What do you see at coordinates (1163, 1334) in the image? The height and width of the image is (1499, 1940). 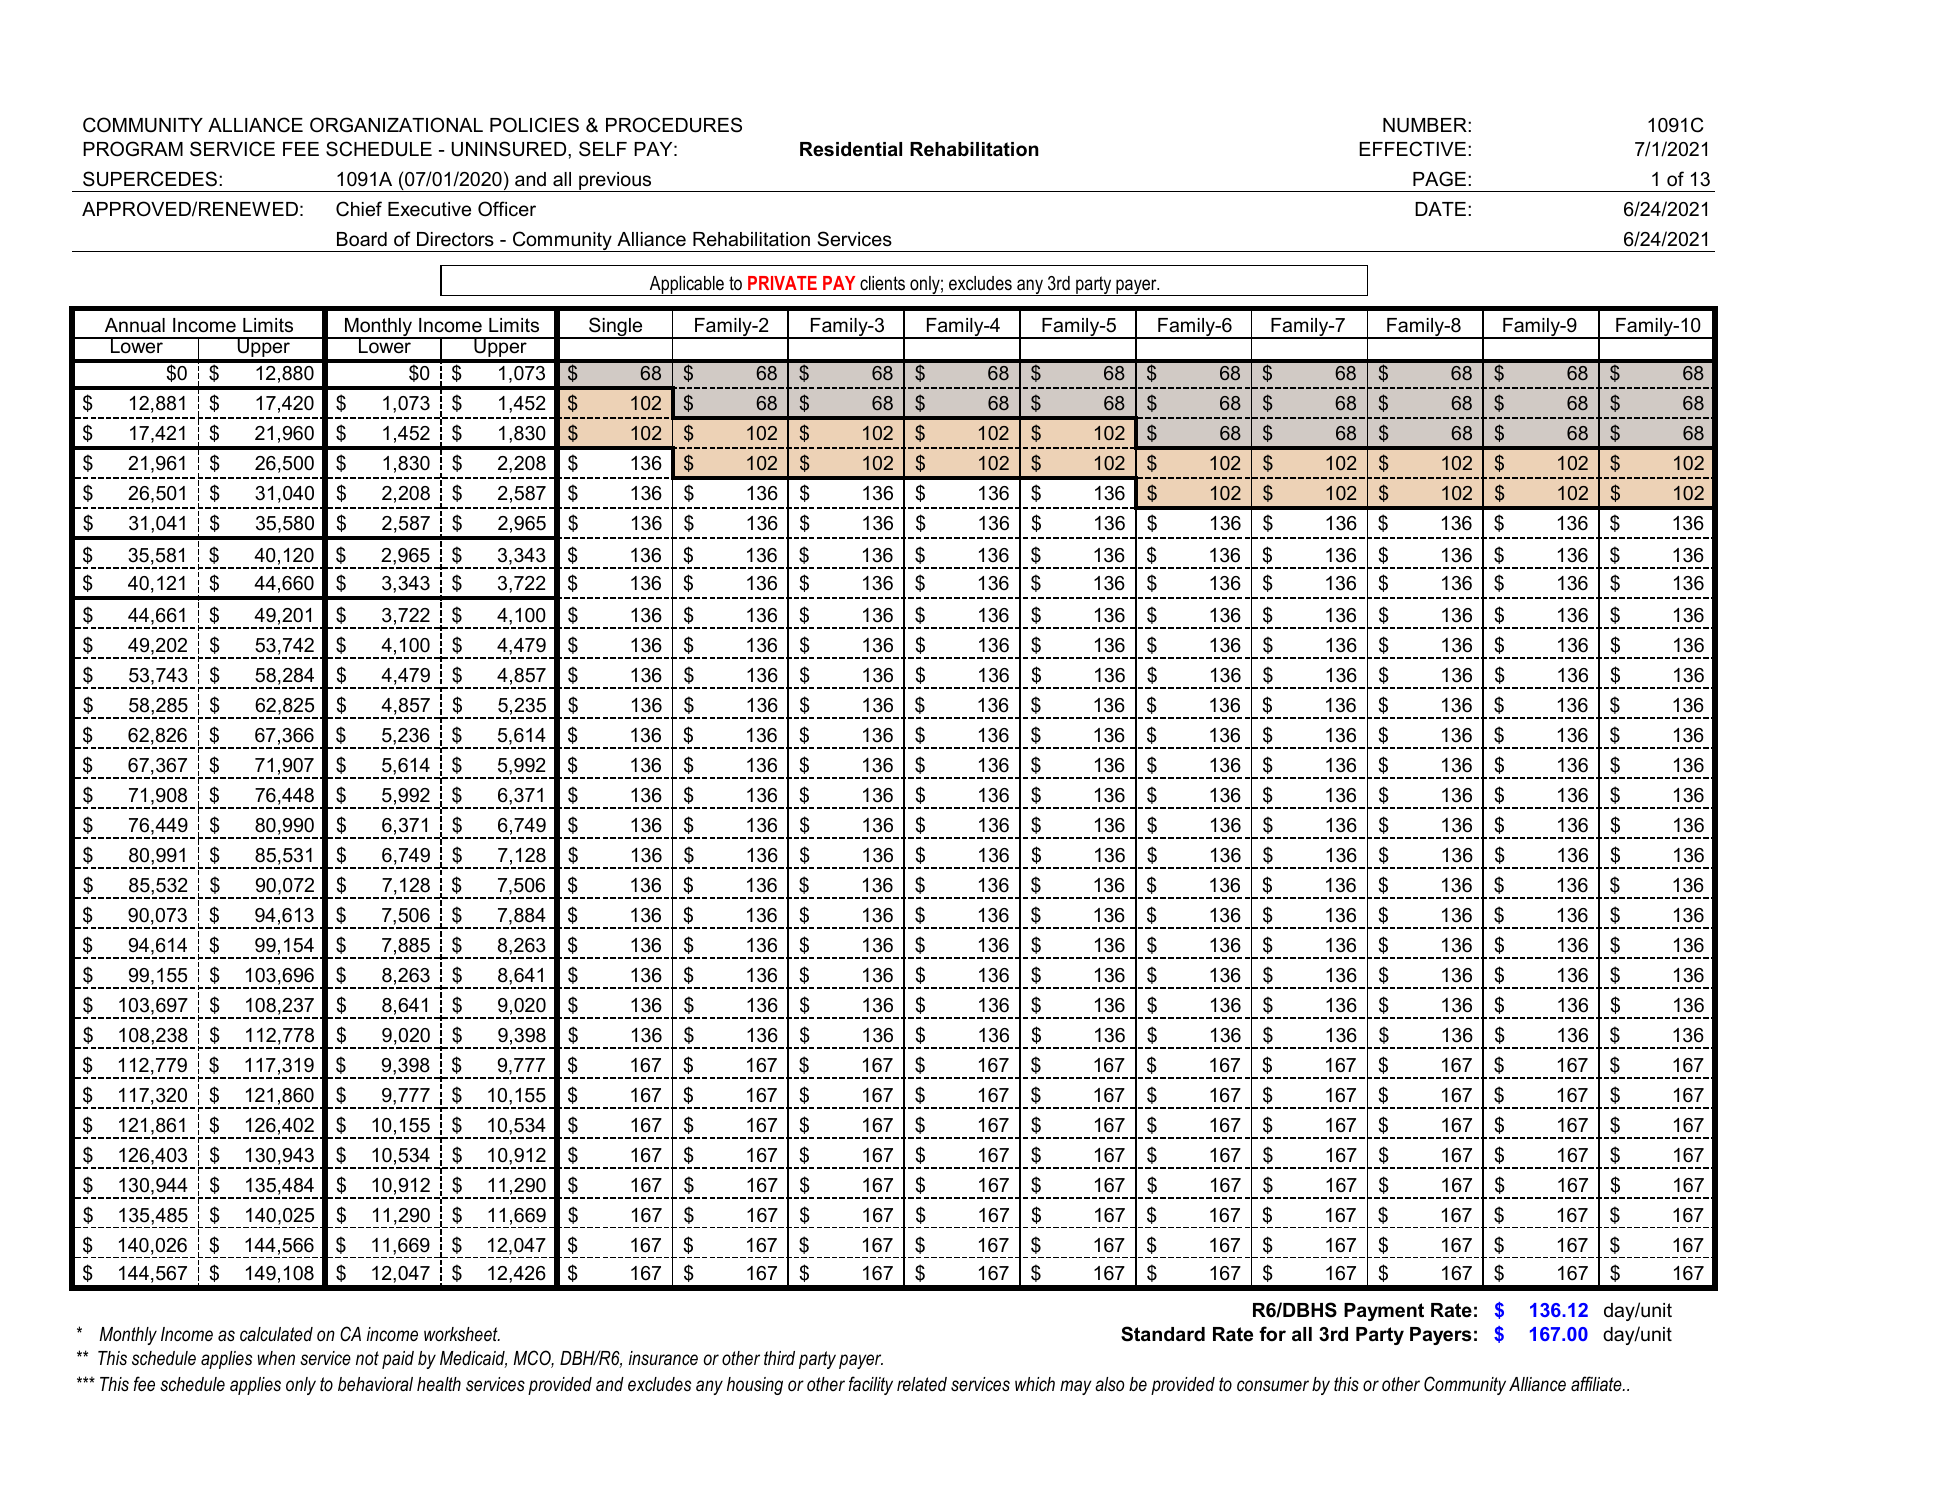 I see `Standard` at bounding box center [1163, 1334].
